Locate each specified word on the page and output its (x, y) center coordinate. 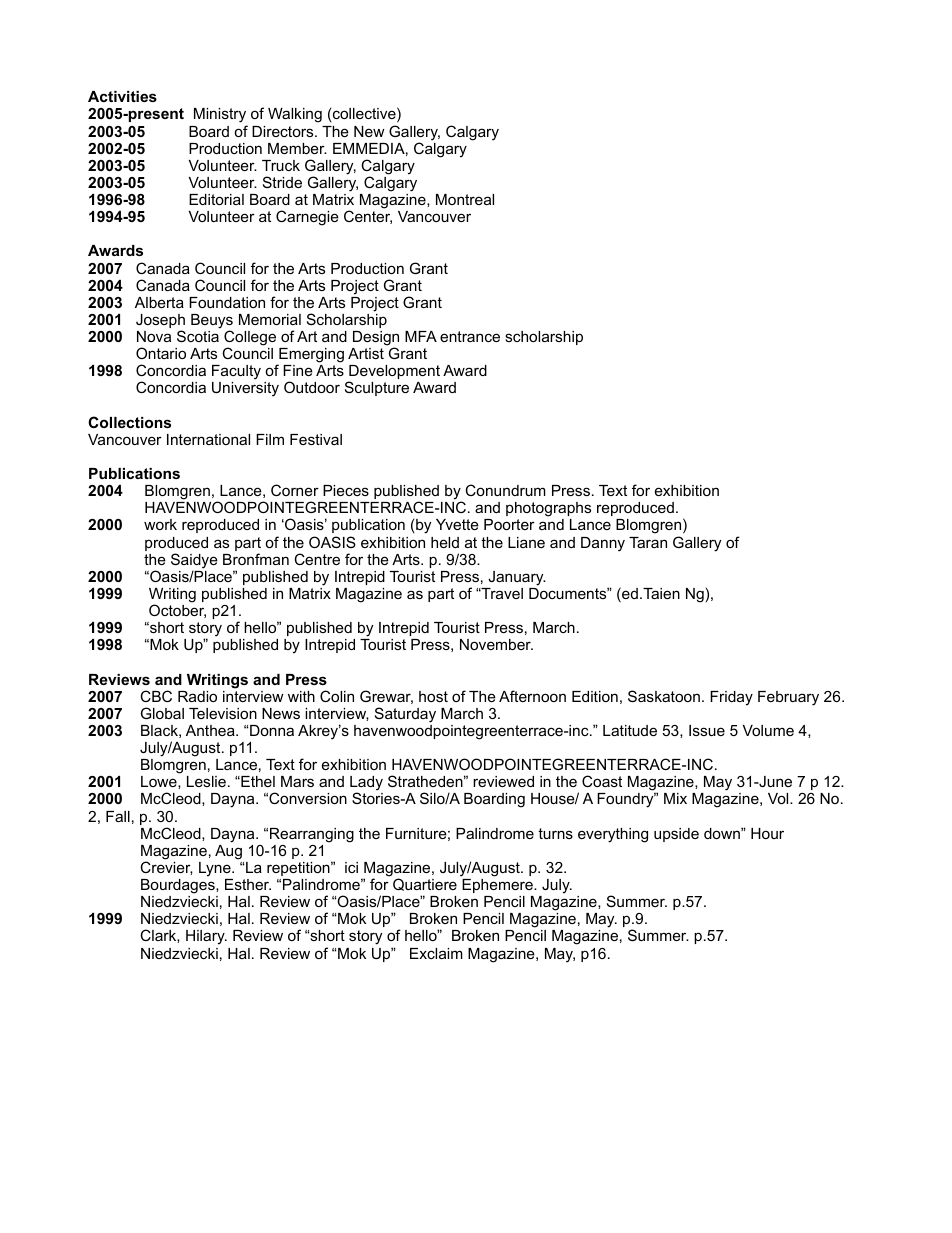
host (433, 696)
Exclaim (436, 953)
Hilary (206, 937)
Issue (707, 730)
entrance (470, 336)
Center (368, 217)
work (160, 524)
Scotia (198, 336)
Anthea (211, 730)
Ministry (221, 117)
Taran (648, 542)
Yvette (457, 524)
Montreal (465, 199)
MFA (421, 336)
